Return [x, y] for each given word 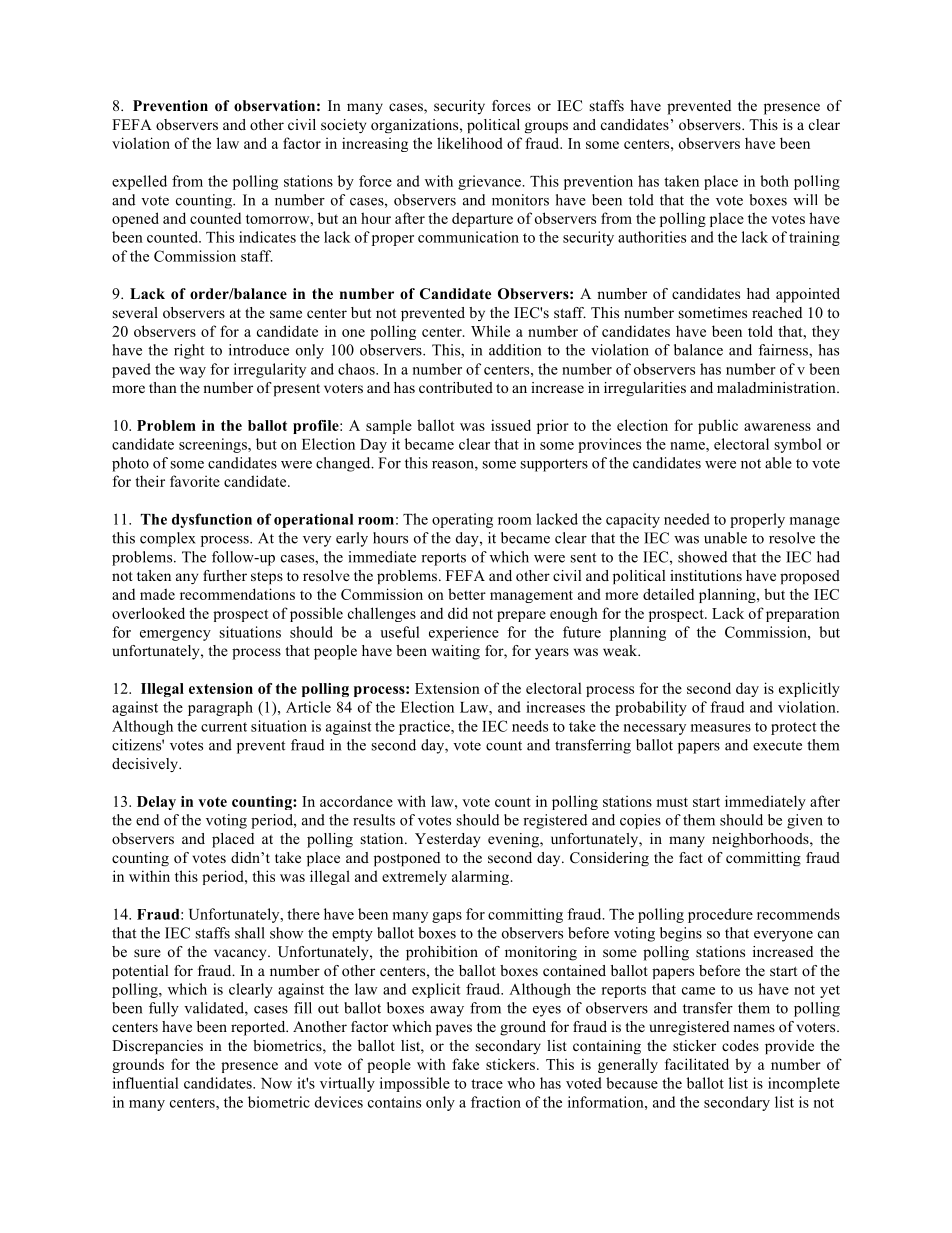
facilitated [697, 1064]
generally [628, 1065]
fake [465, 1064]
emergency [175, 635]
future [582, 632]
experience [464, 633]
